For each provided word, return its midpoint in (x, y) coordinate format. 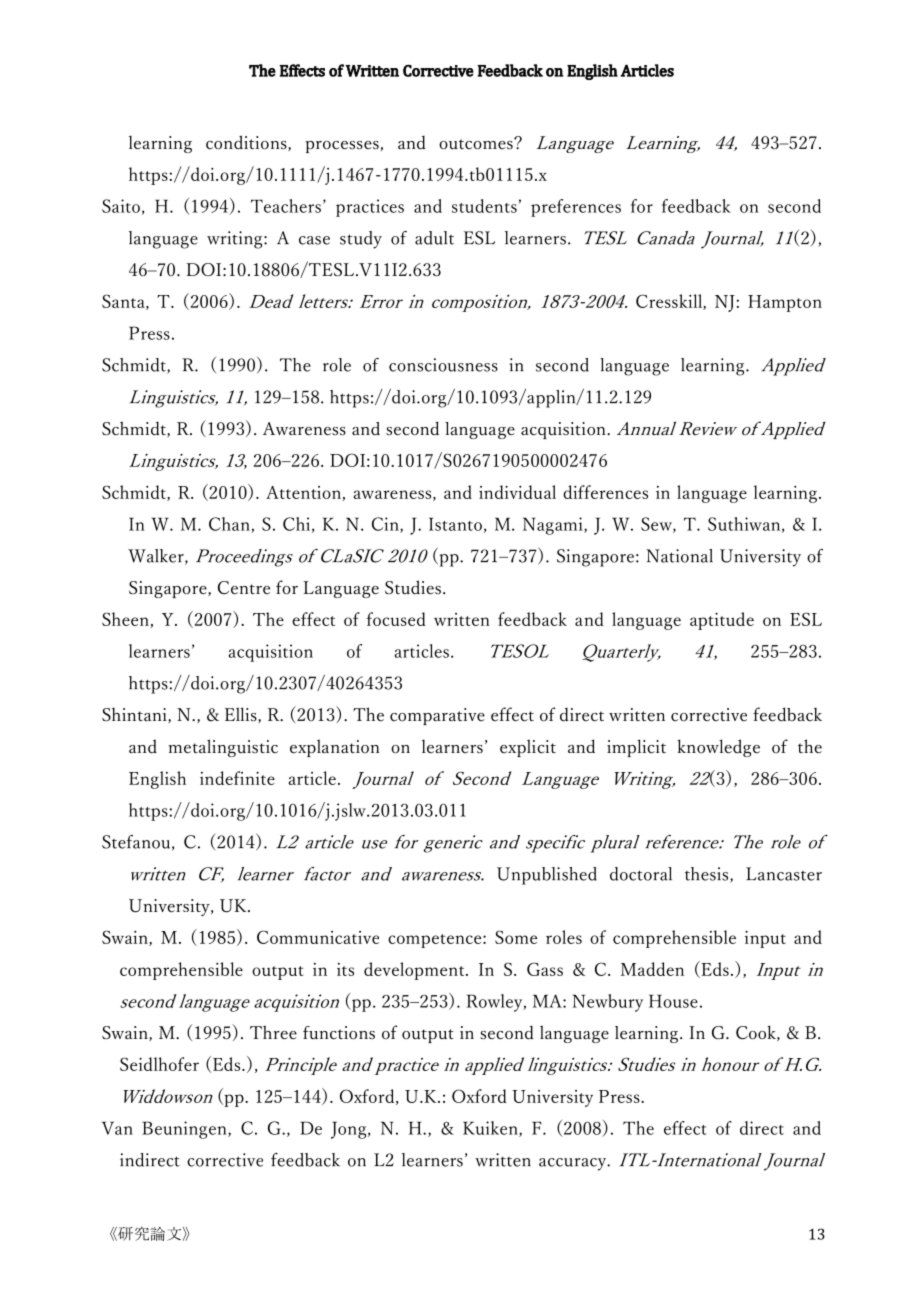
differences (605, 492)
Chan (230, 525)
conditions (247, 143)
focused (396, 619)
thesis (708, 875)
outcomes (477, 144)
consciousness (443, 365)
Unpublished (547, 876)
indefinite (237, 778)
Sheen (126, 620)
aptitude (722, 621)
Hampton (785, 303)
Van (117, 1128)
